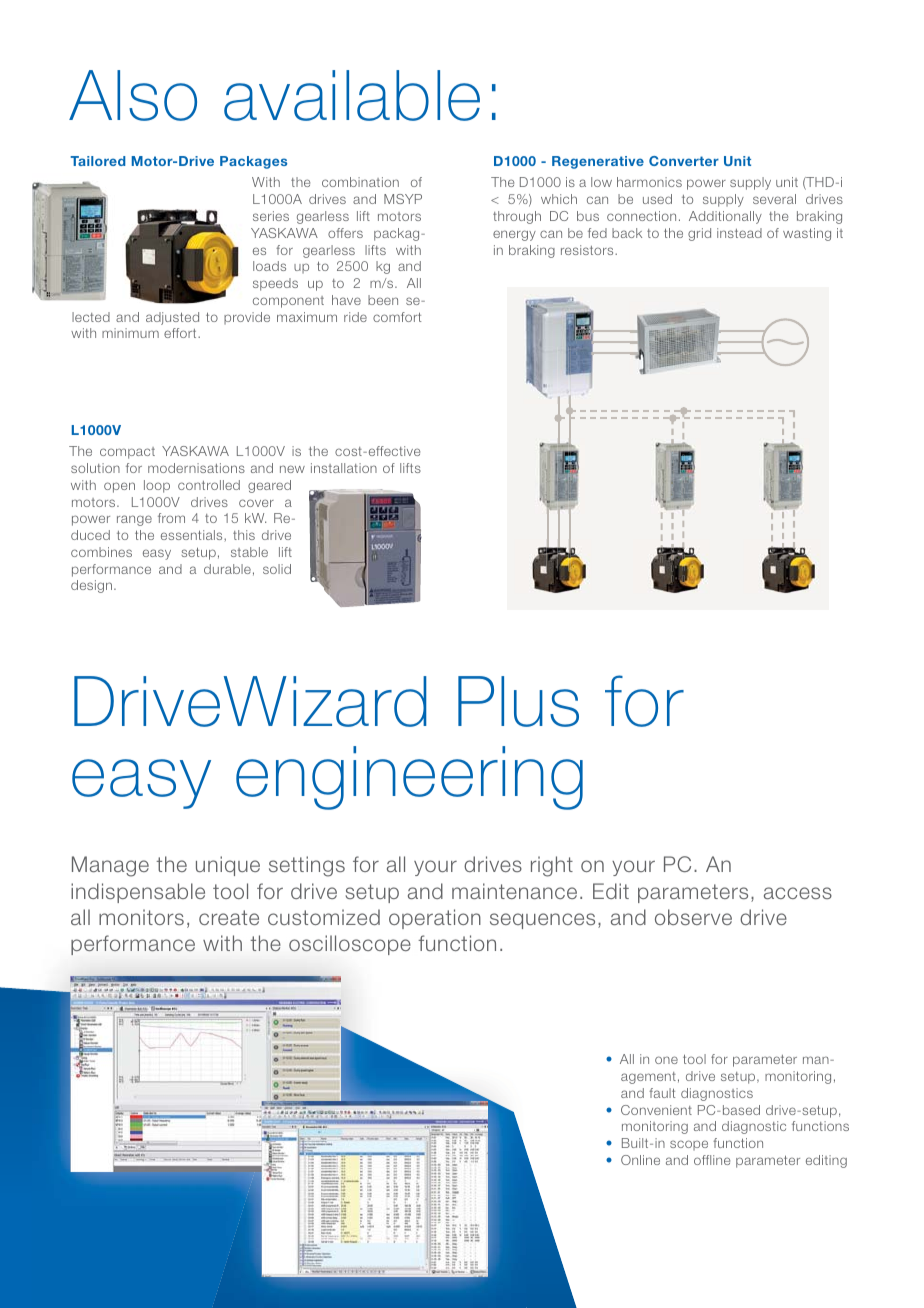 The image size is (924, 1308). Describe the element at coordinates (227, 569) in the screenshot. I see `durable` at that location.
